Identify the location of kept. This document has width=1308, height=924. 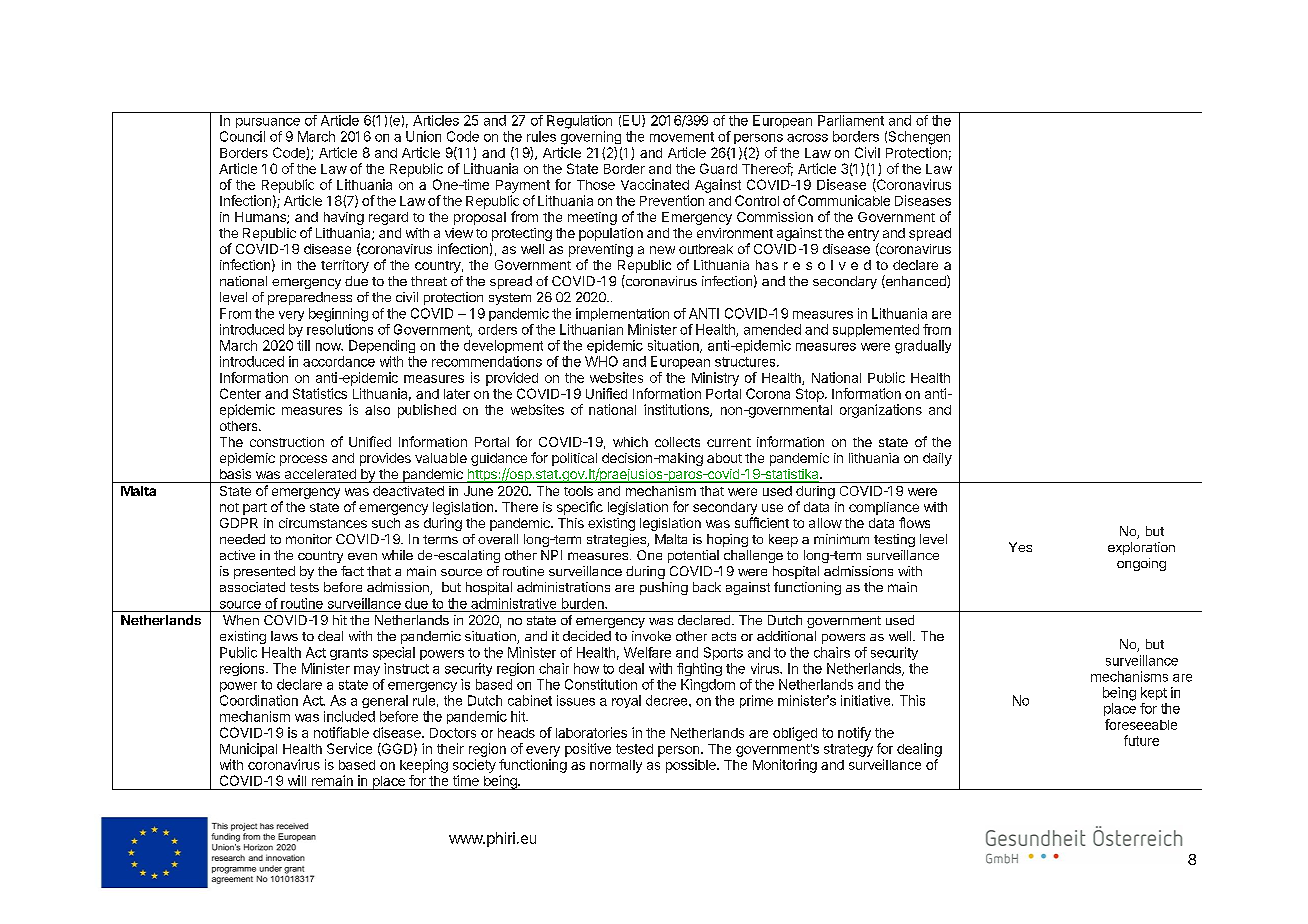
(1154, 693).
